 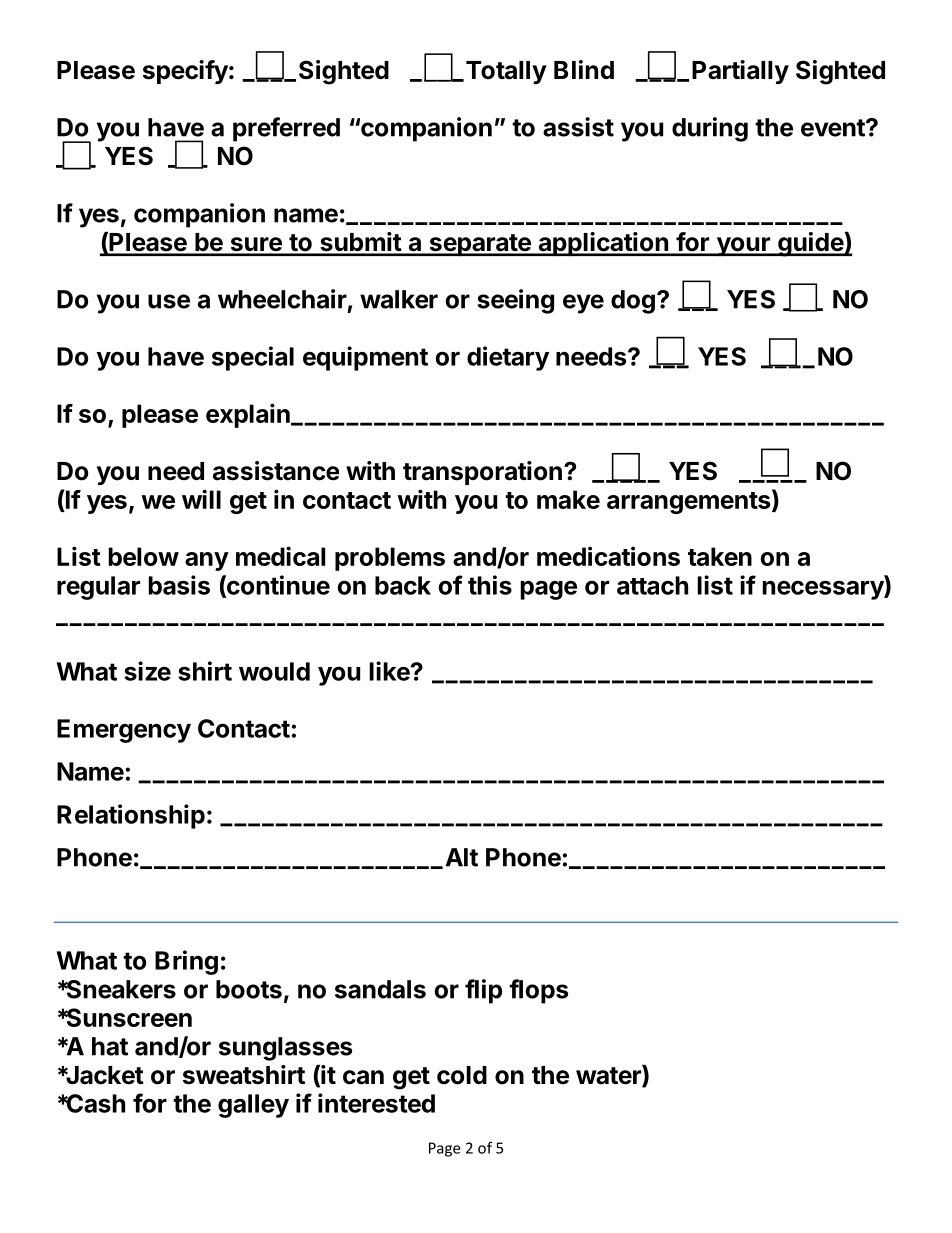 I want to click on preferred, so click(x=286, y=129).
